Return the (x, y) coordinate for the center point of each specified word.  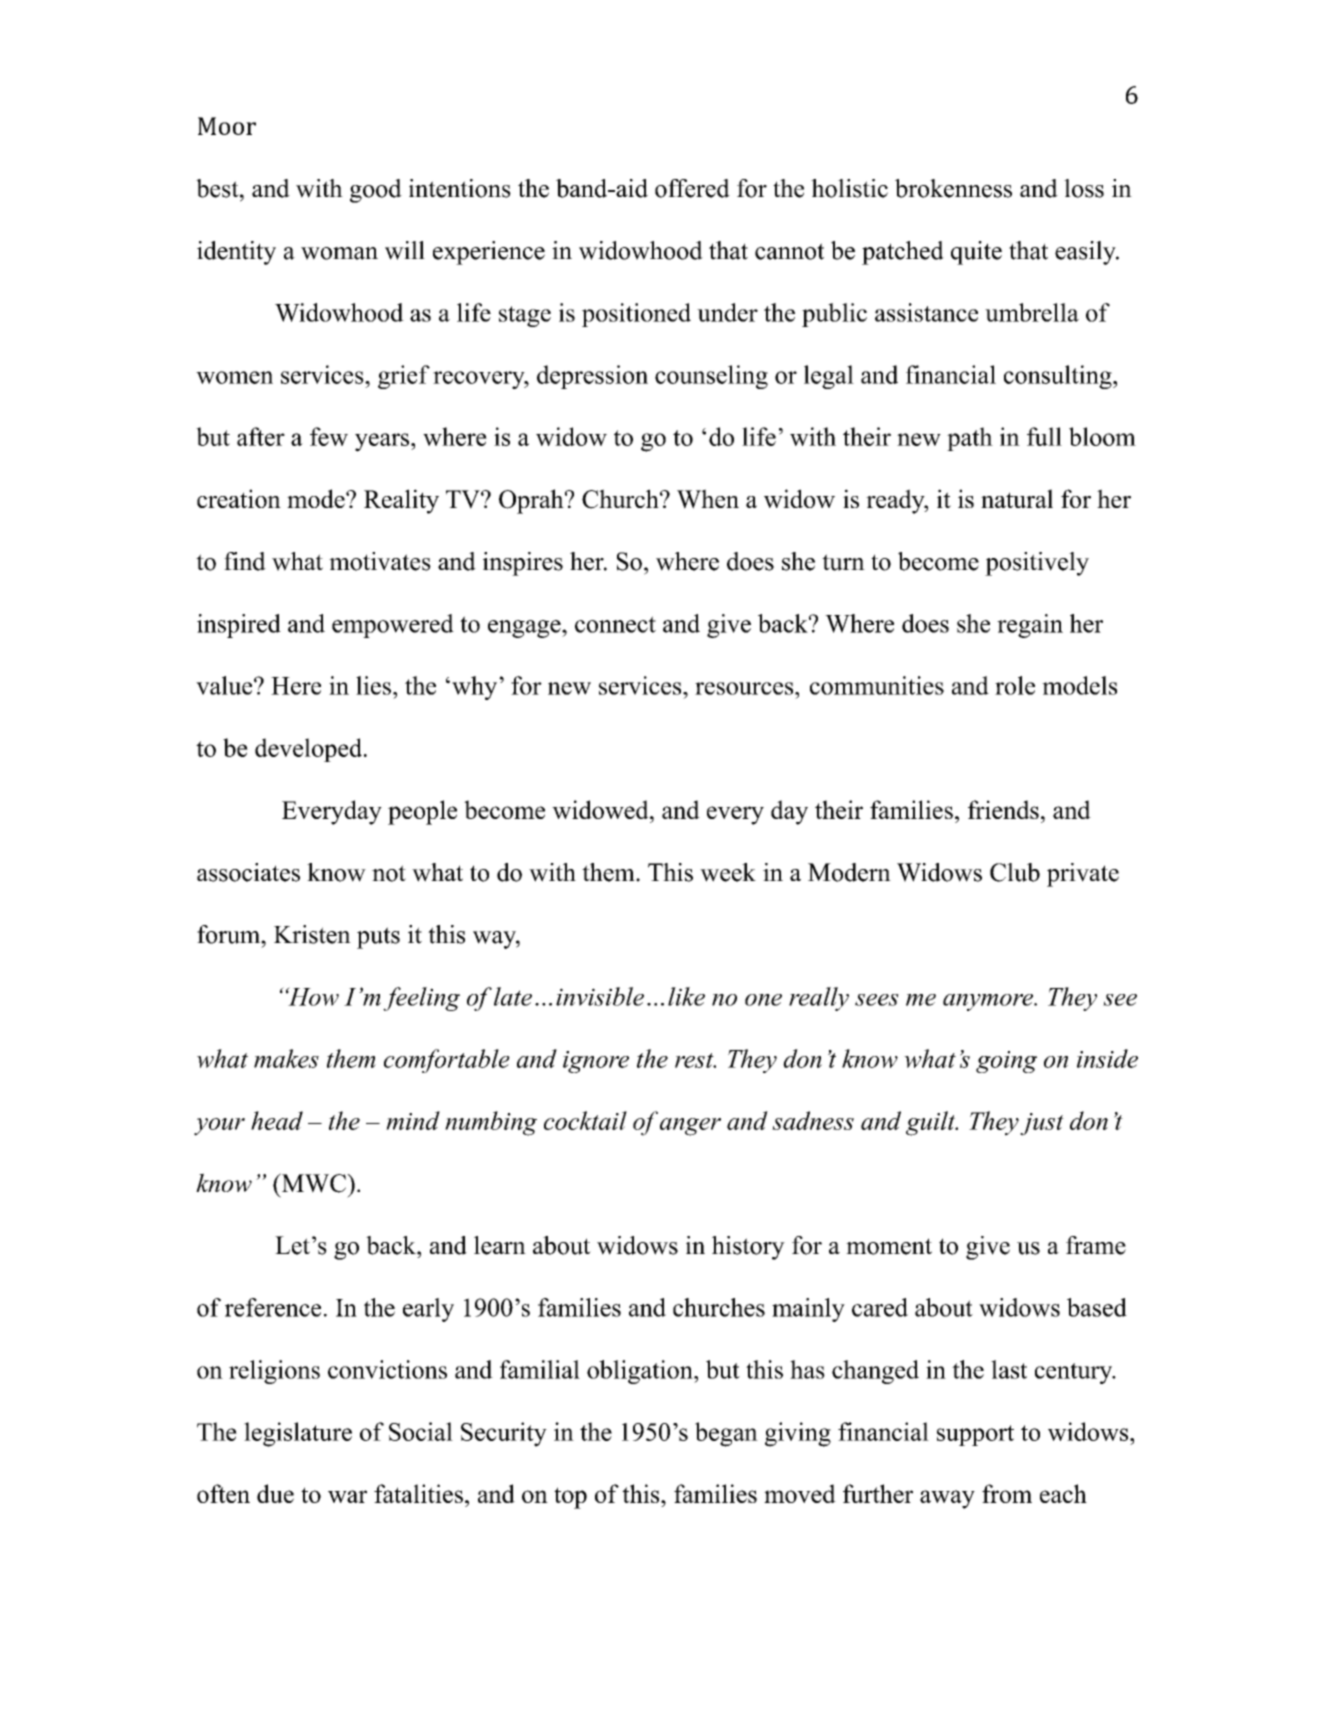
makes (286, 1058)
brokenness (953, 188)
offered (692, 188)
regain (1030, 626)
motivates (380, 561)
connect (615, 624)
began (726, 1434)
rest (695, 1060)
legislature (298, 1434)
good (376, 191)
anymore (989, 1002)
